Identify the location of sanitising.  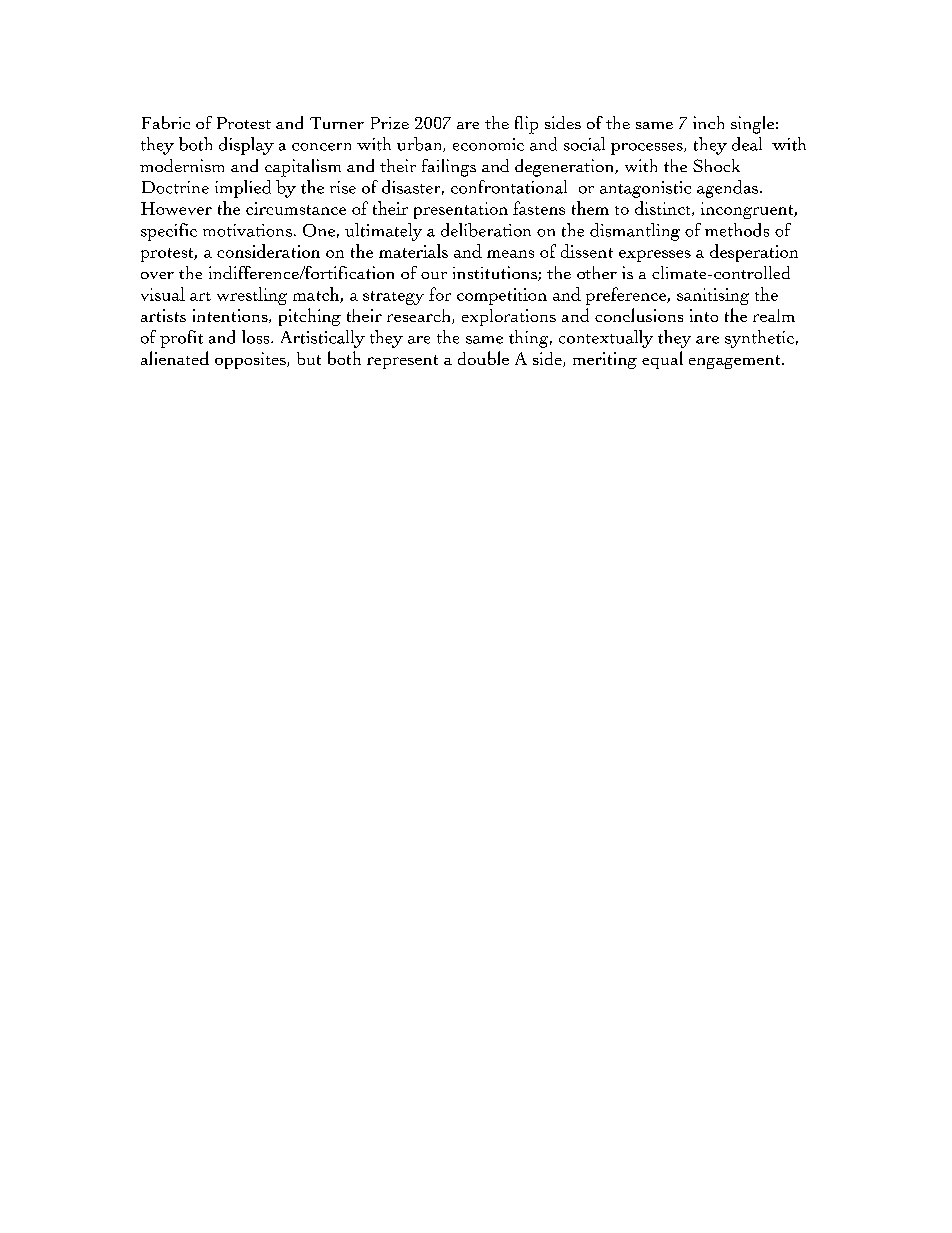
(713, 296).
